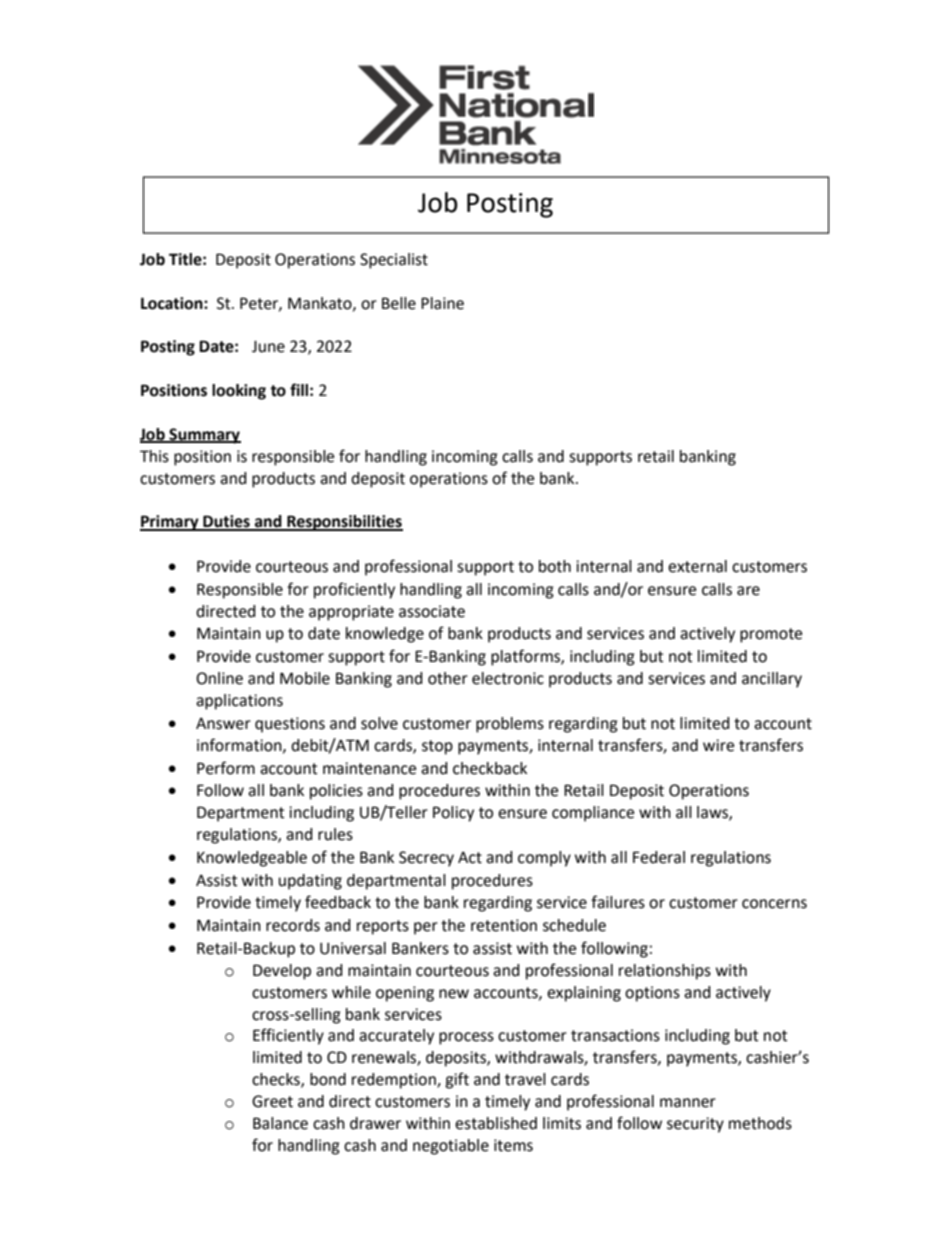 This screenshot has width=952, height=1233. What do you see at coordinates (695, 1125) in the screenshot?
I see `security` at bounding box center [695, 1125].
